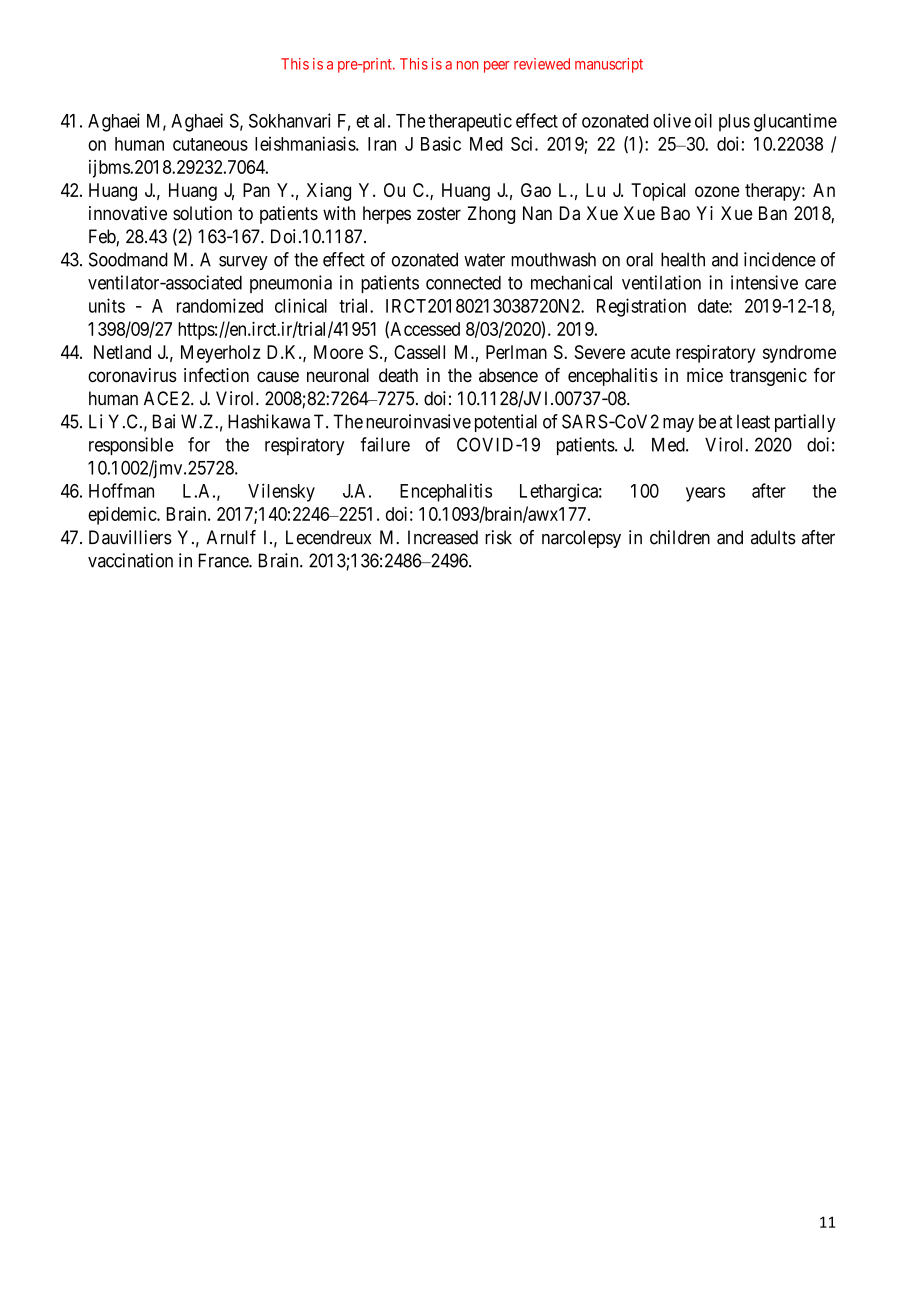  Describe the element at coordinates (468, 65) in the screenshot. I see `non` at that location.
